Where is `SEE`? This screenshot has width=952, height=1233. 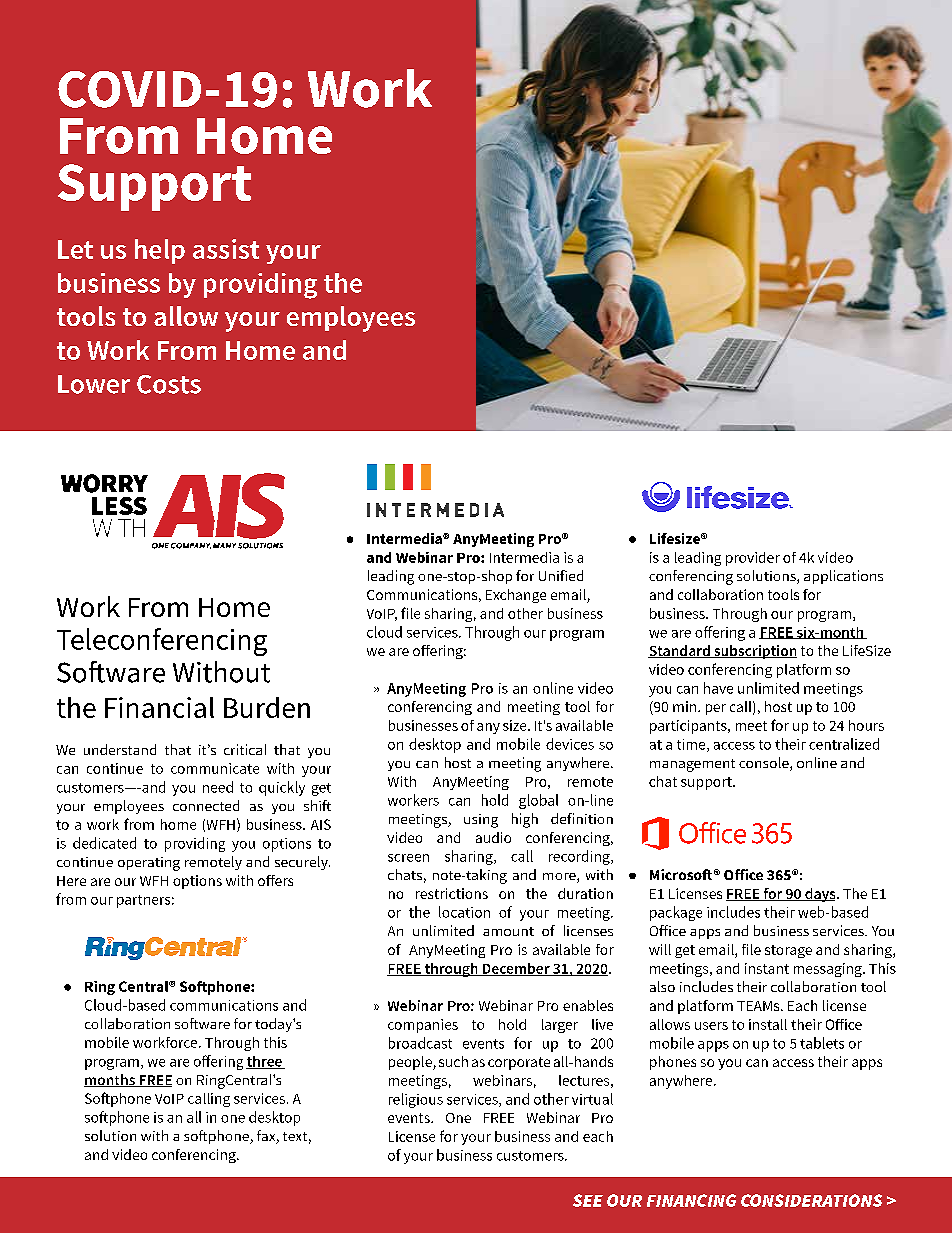 SEE is located at coordinates (588, 1200).
